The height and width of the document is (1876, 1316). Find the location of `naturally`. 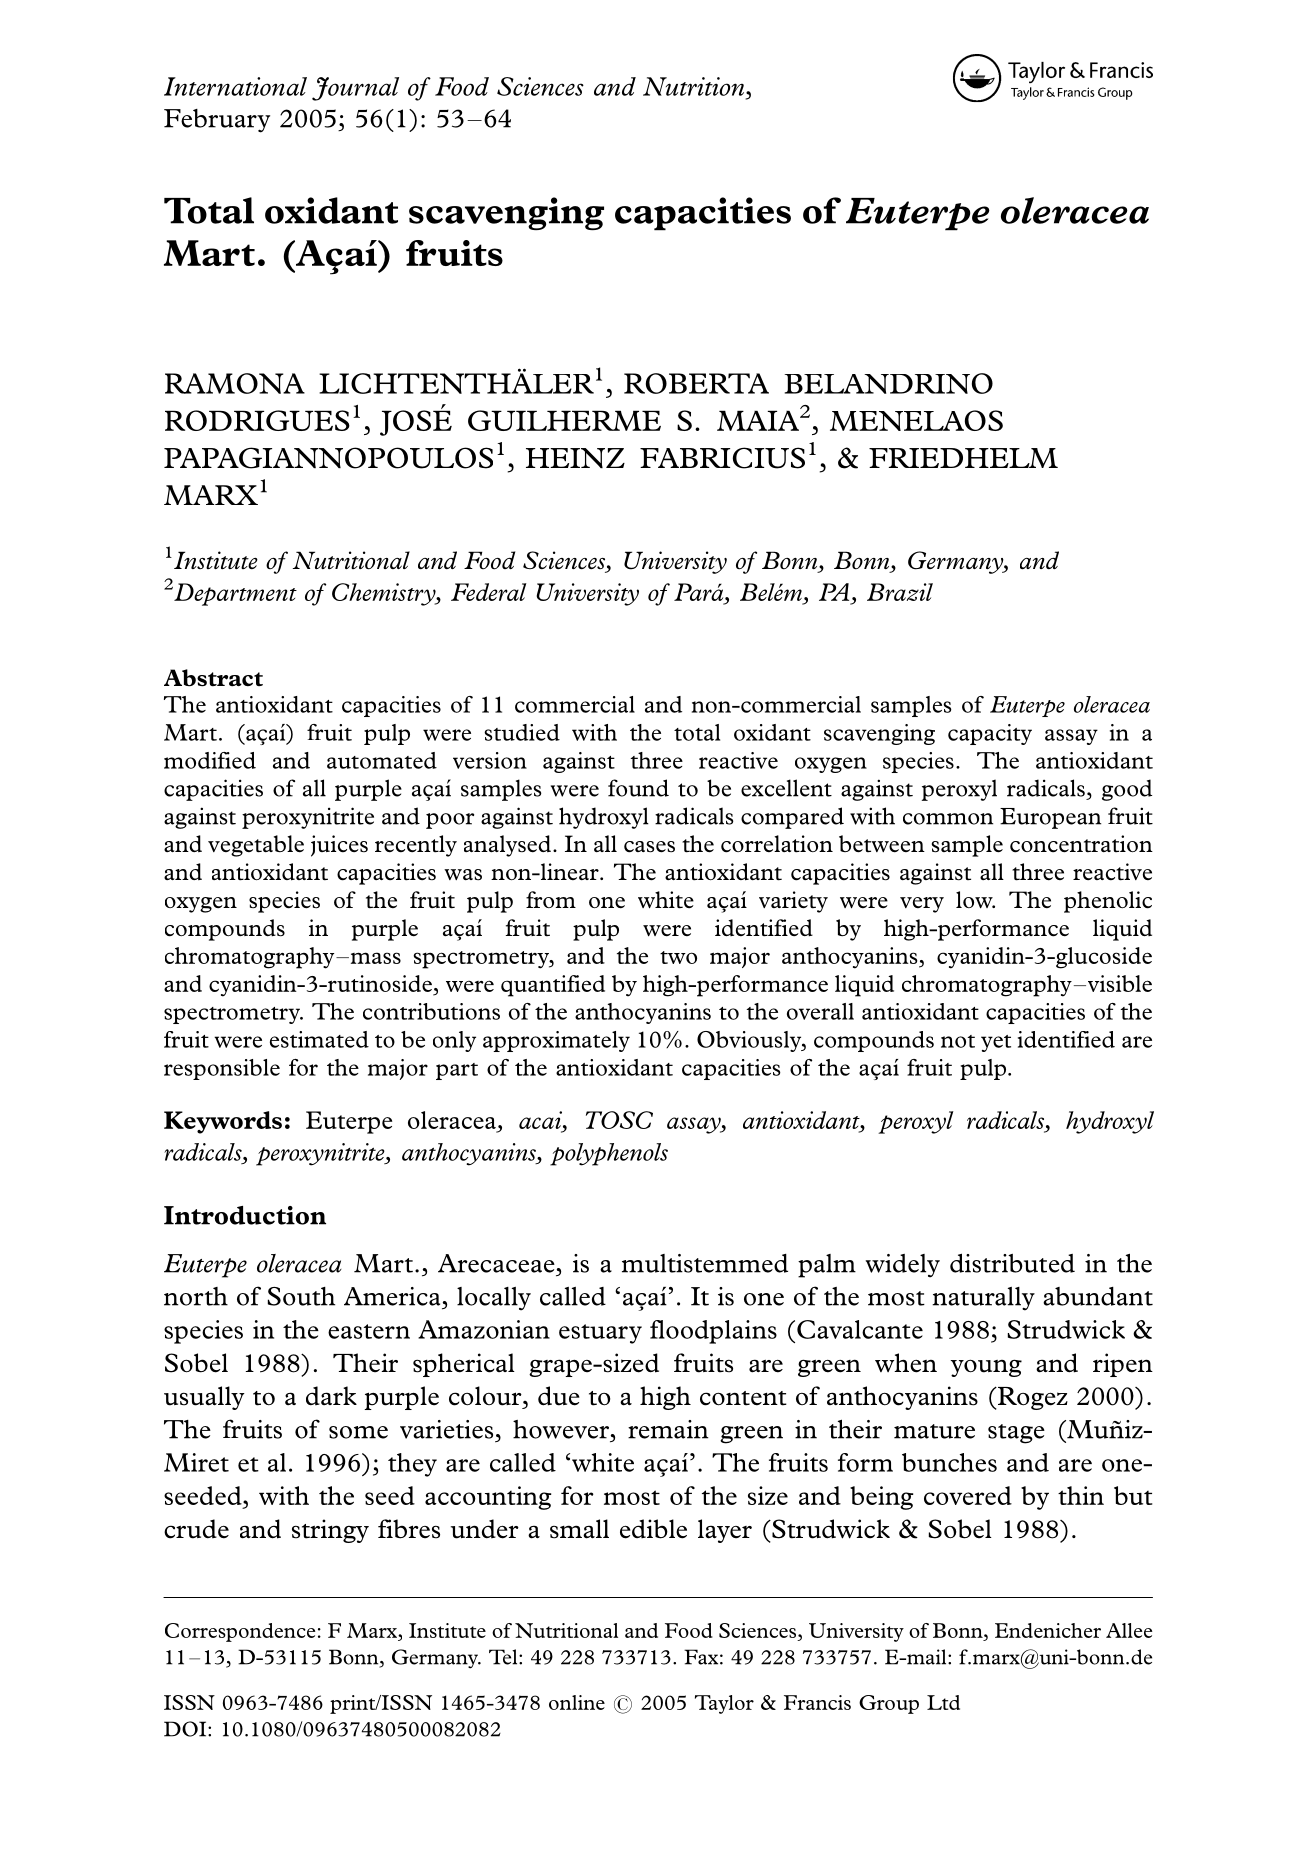

naturally is located at coordinates (983, 1299).
